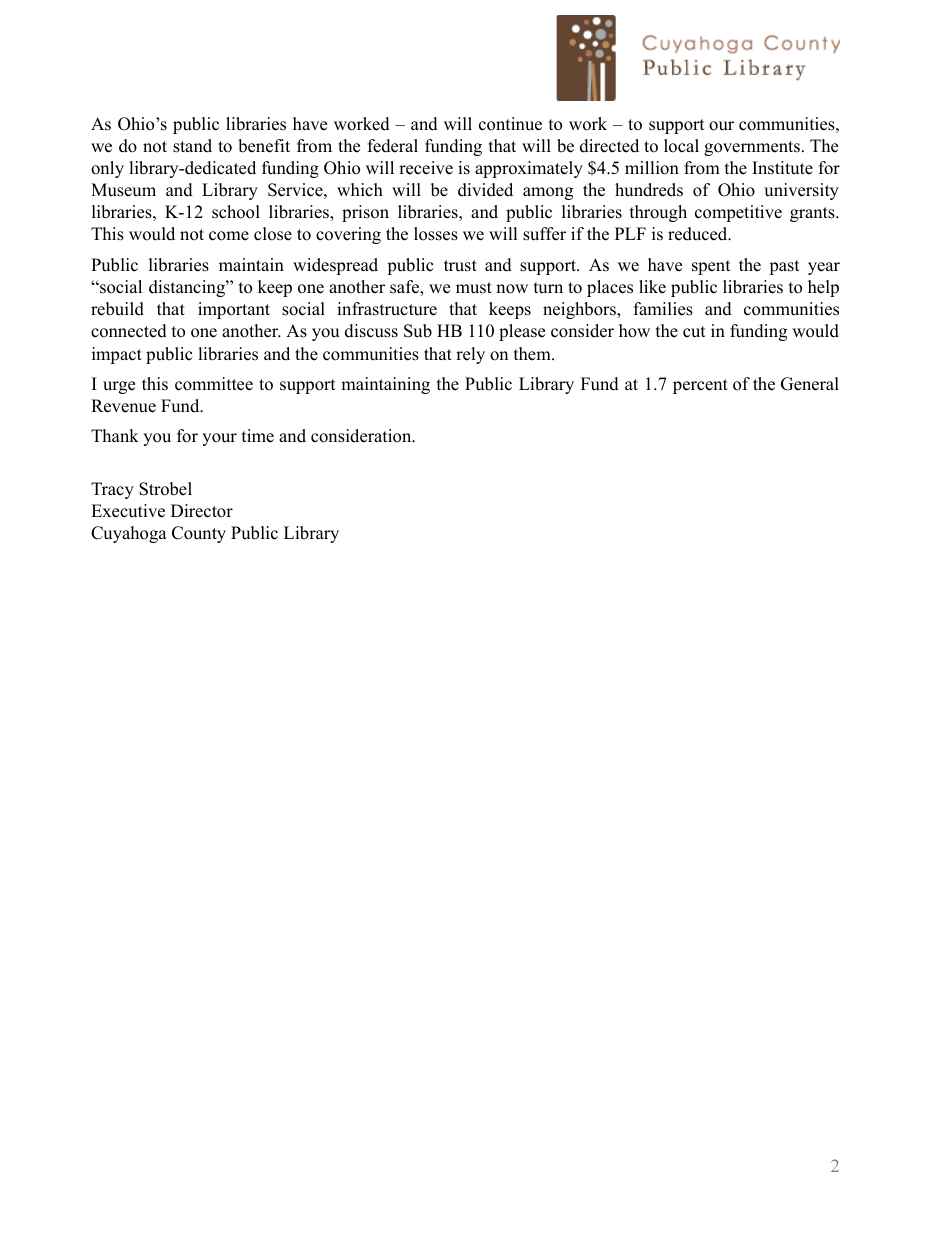 The width and height of the screenshot is (952, 1233). I want to click on rely, so click(470, 355).
